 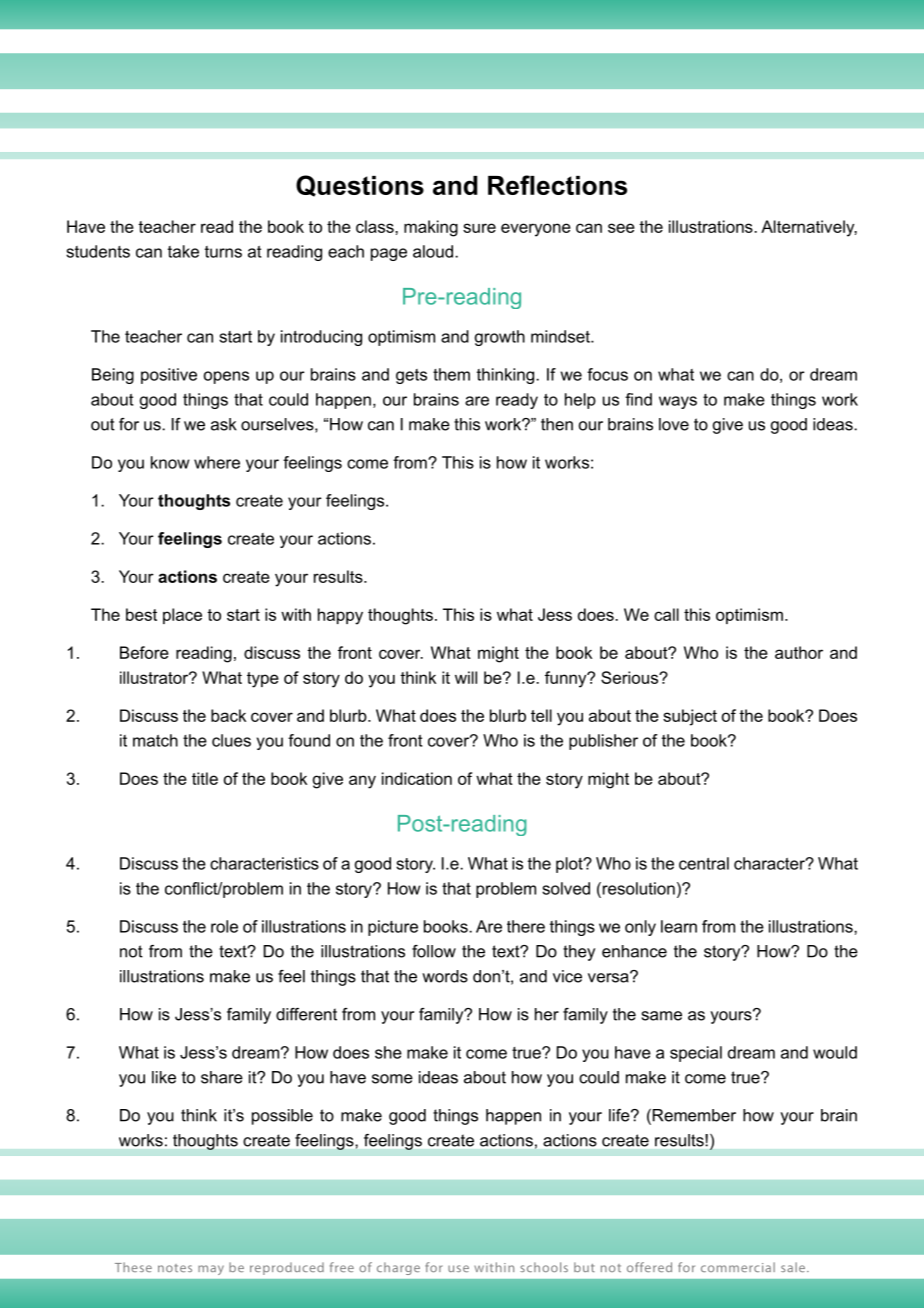 What do you see at coordinates (479, 228) in the document?
I see `sure` at bounding box center [479, 228].
